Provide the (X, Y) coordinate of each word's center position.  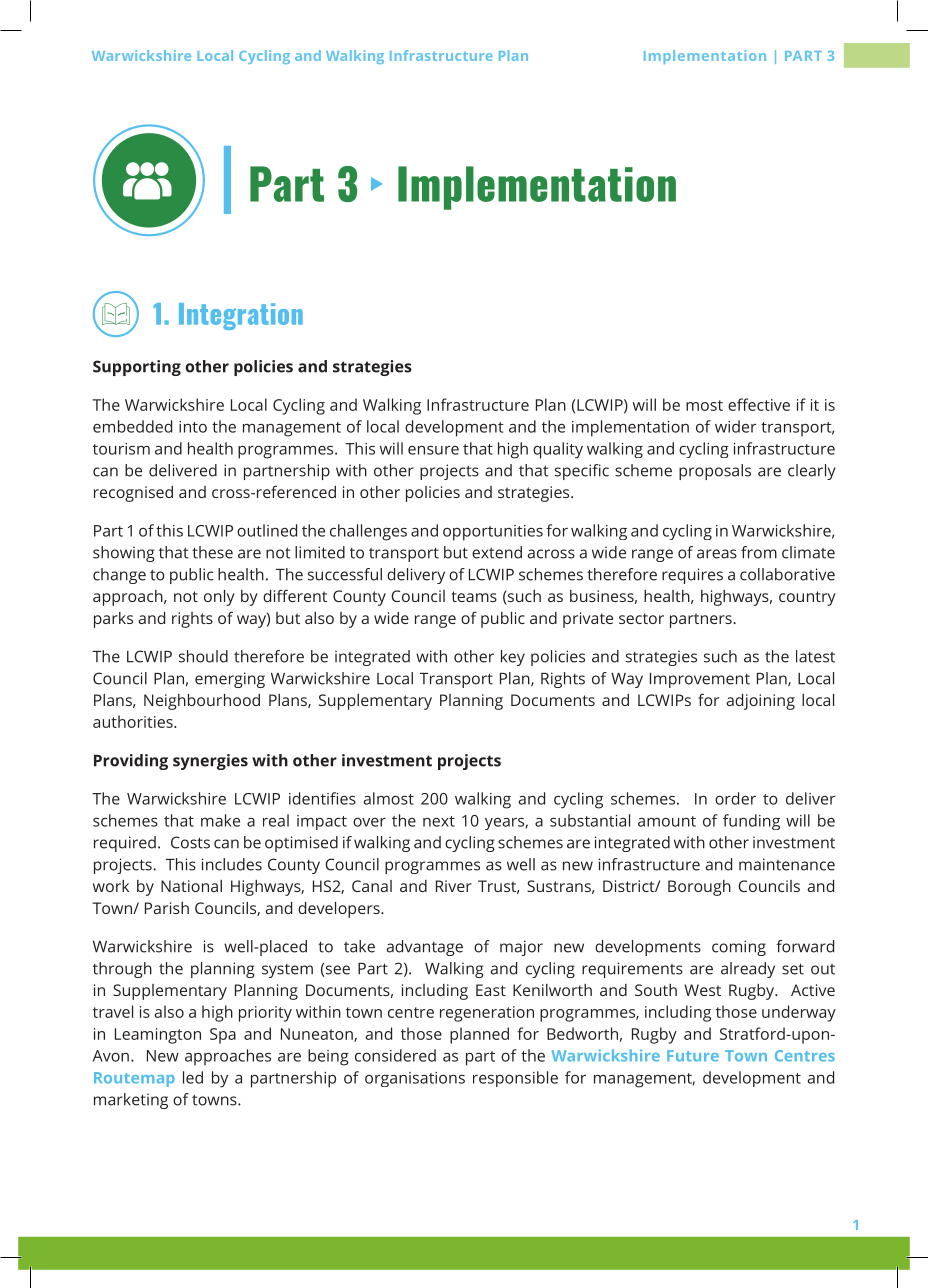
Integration (241, 316)
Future (693, 1056)
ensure (433, 450)
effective (759, 404)
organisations (415, 1079)
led (193, 1077)
